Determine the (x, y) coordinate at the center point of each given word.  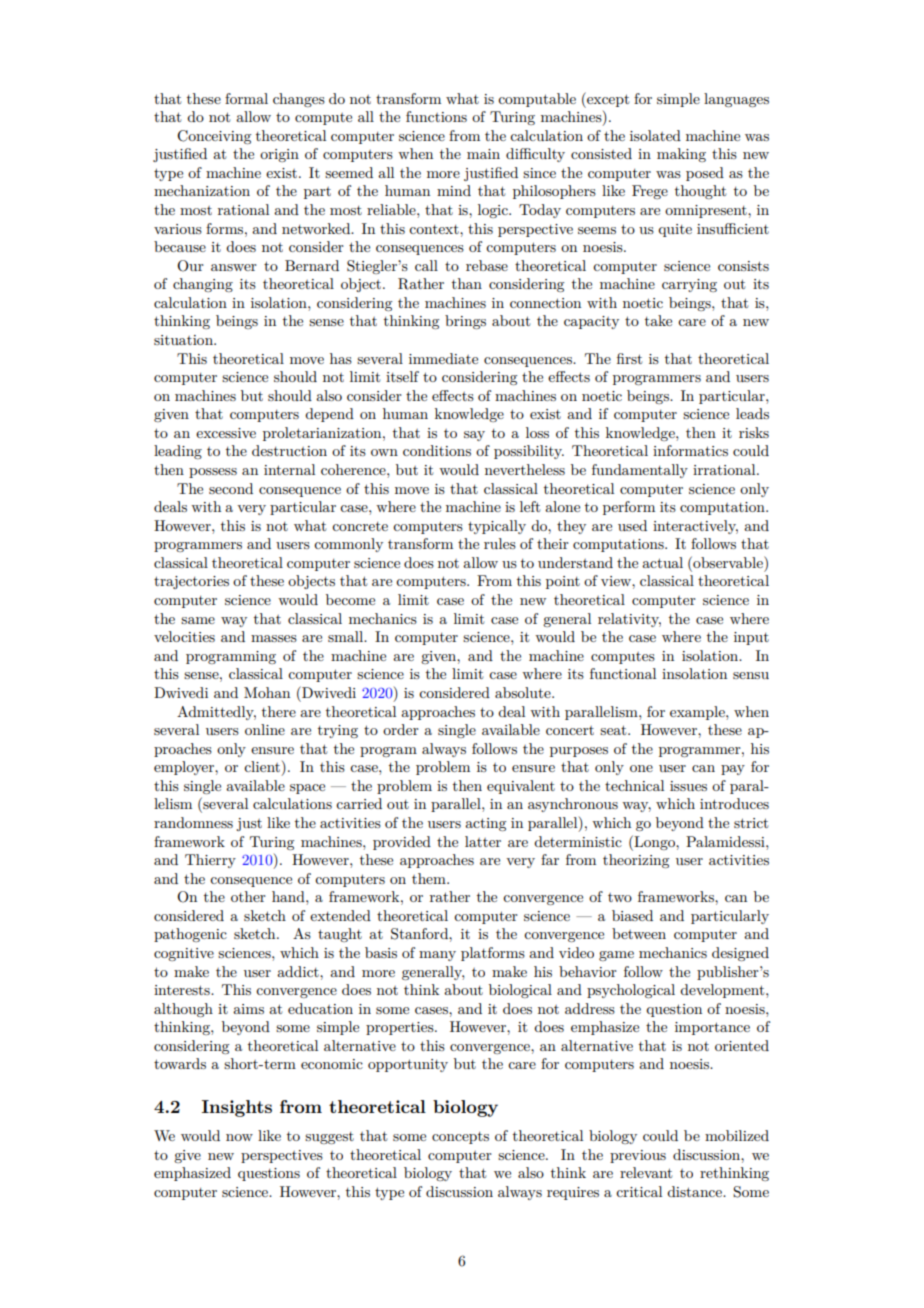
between (639, 933)
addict (299, 971)
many (437, 956)
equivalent (521, 787)
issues (688, 786)
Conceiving (214, 137)
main (483, 154)
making (681, 155)
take (658, 320)
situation (184, 340)
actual (662, 562)
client (262, 766)
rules (500, 543)
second (231, 488)
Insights (237, 1108)
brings (465, 322)
